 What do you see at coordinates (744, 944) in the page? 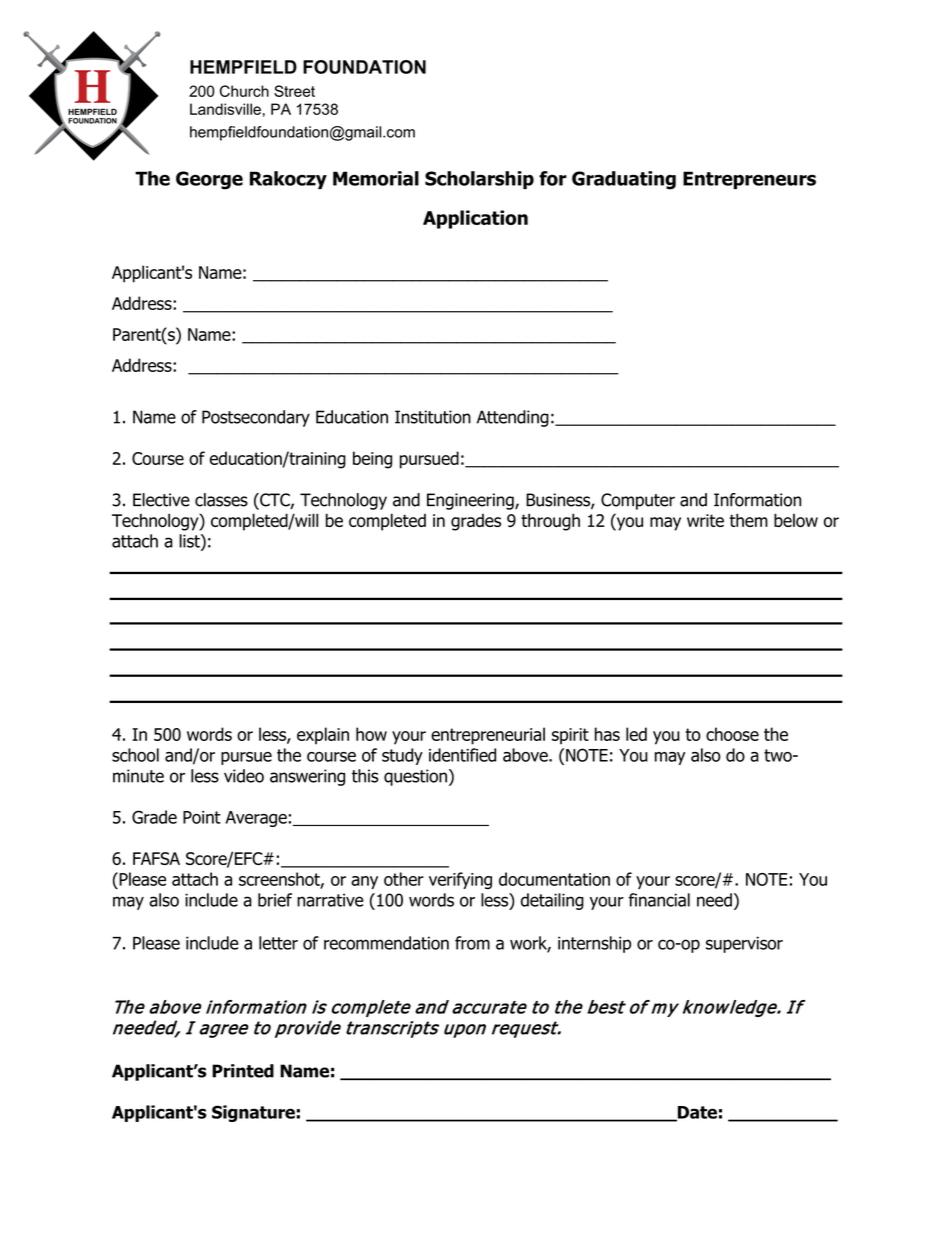
I see `supervisor` at bounding box center [744, 944].
